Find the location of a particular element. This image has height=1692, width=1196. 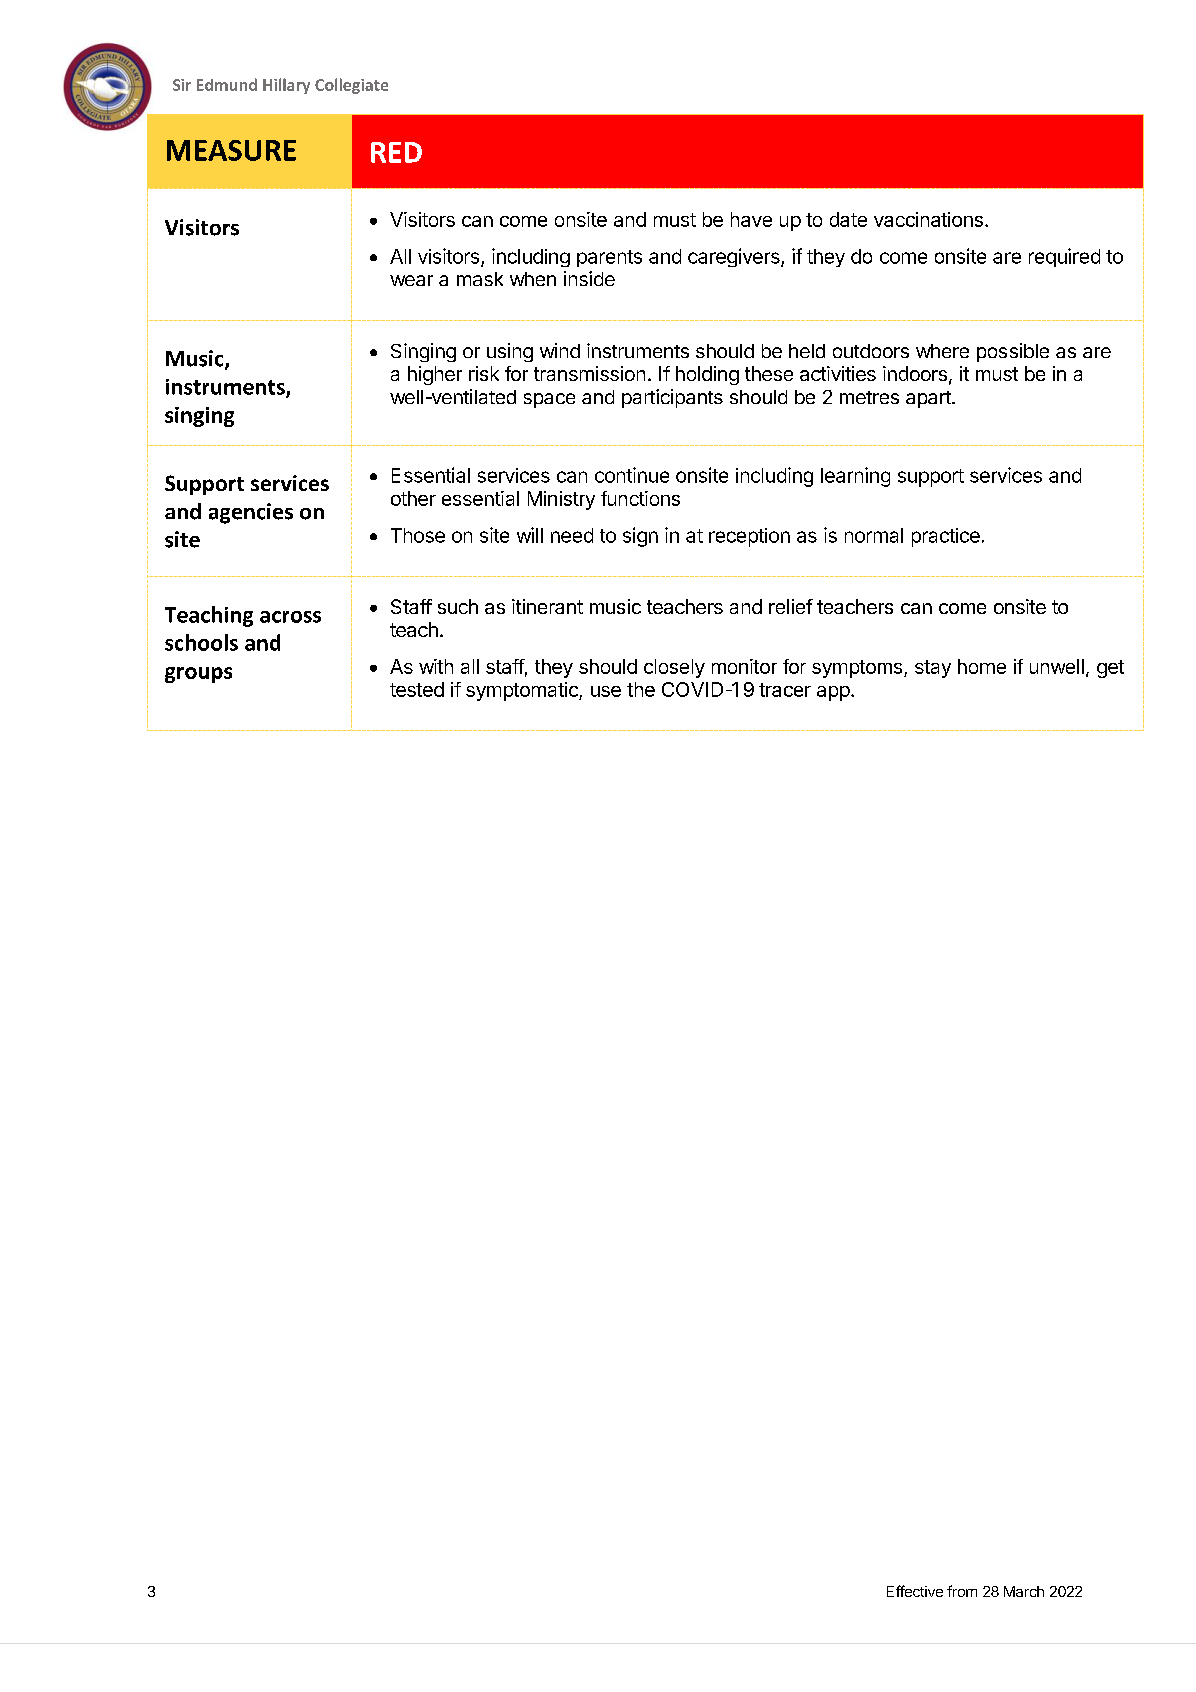

home is located at coordinates (982, 666).
